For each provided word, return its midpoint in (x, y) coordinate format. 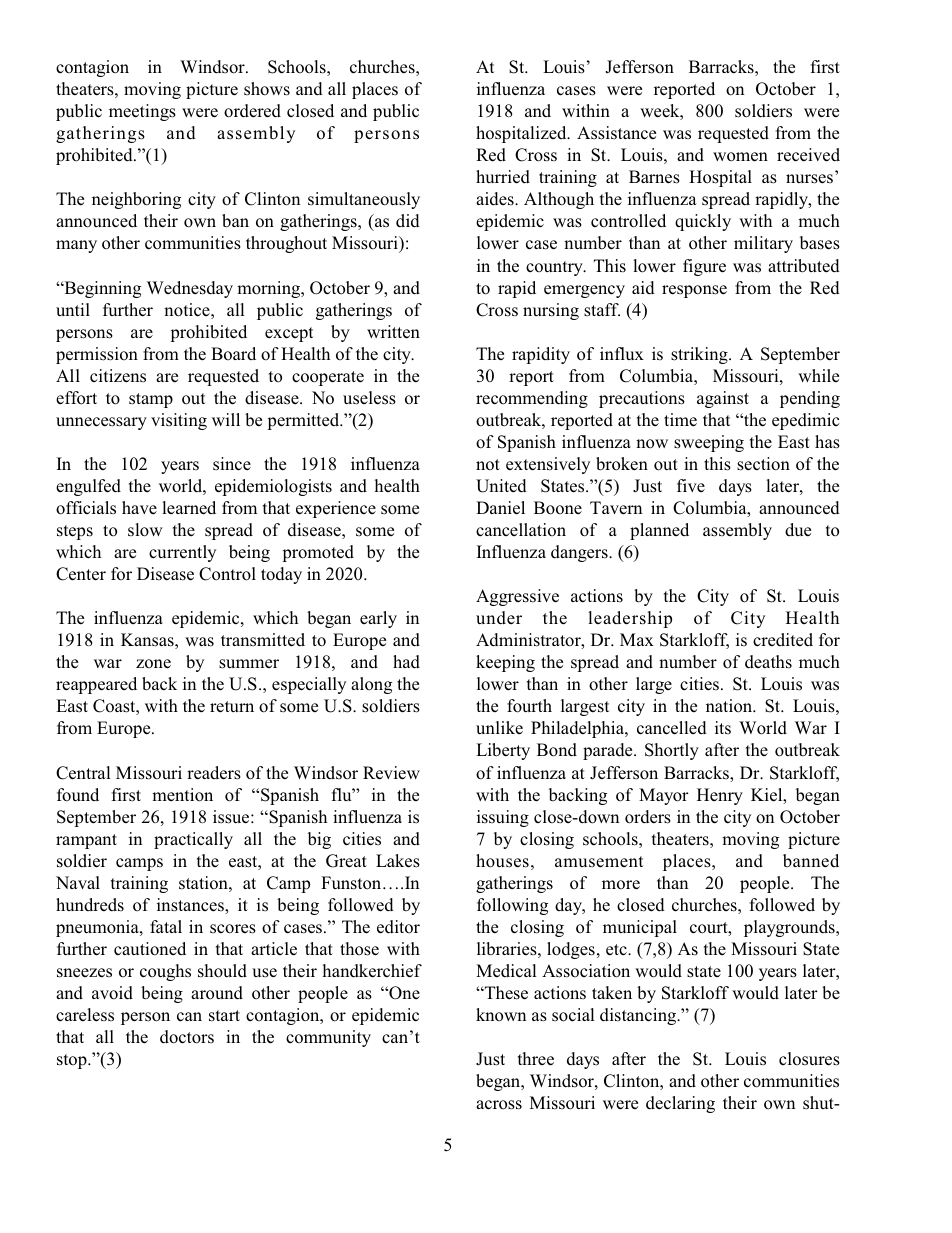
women (740, 157)
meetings (142, 112)
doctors (187, 1037)
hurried (503, 177)
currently (182, 553)
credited (783, 640)
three (536, 1059)
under (499, 618)
